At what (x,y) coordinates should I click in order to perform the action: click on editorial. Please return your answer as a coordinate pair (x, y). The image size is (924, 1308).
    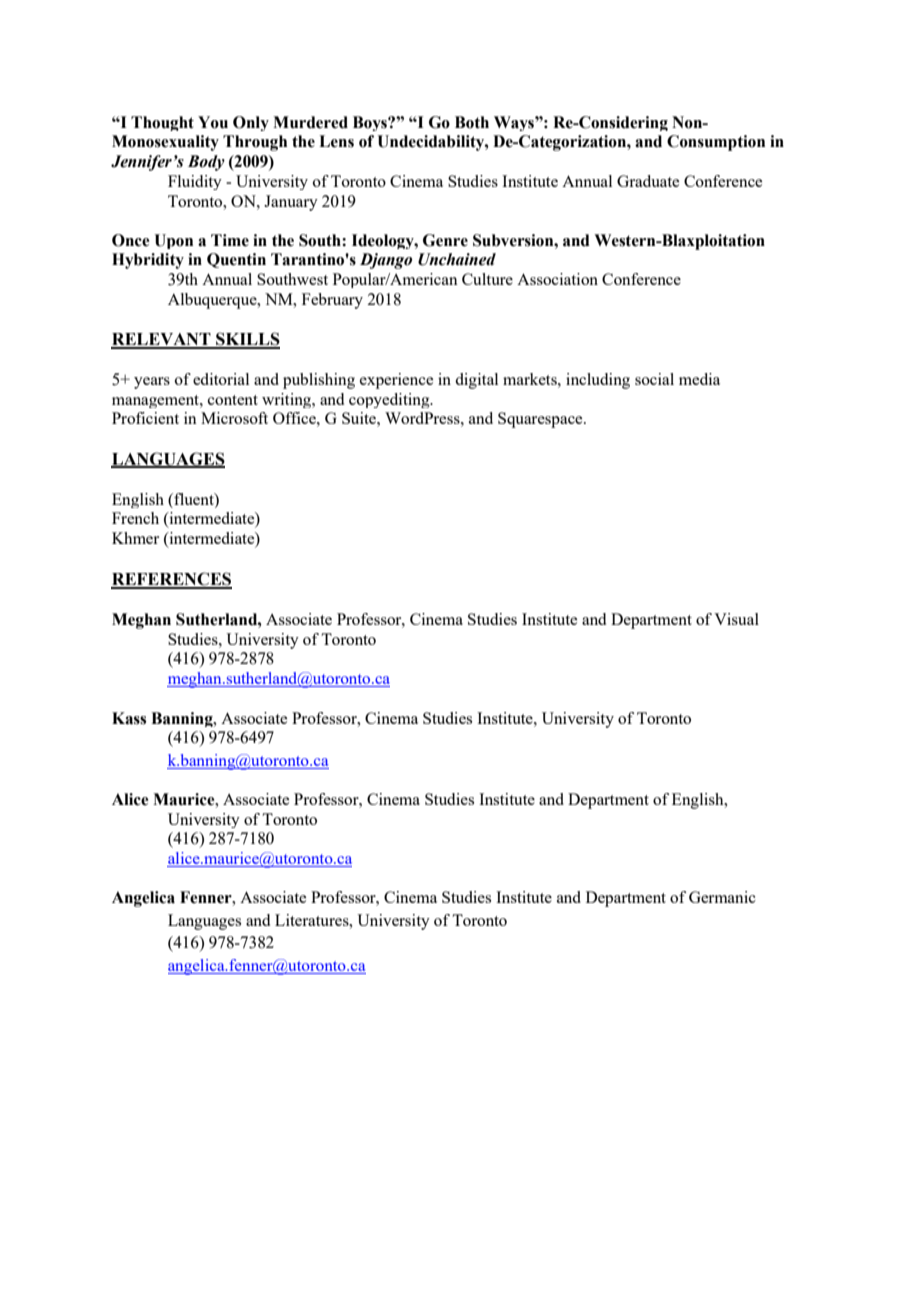
    Looking at the image, I should click on (221, 379).
